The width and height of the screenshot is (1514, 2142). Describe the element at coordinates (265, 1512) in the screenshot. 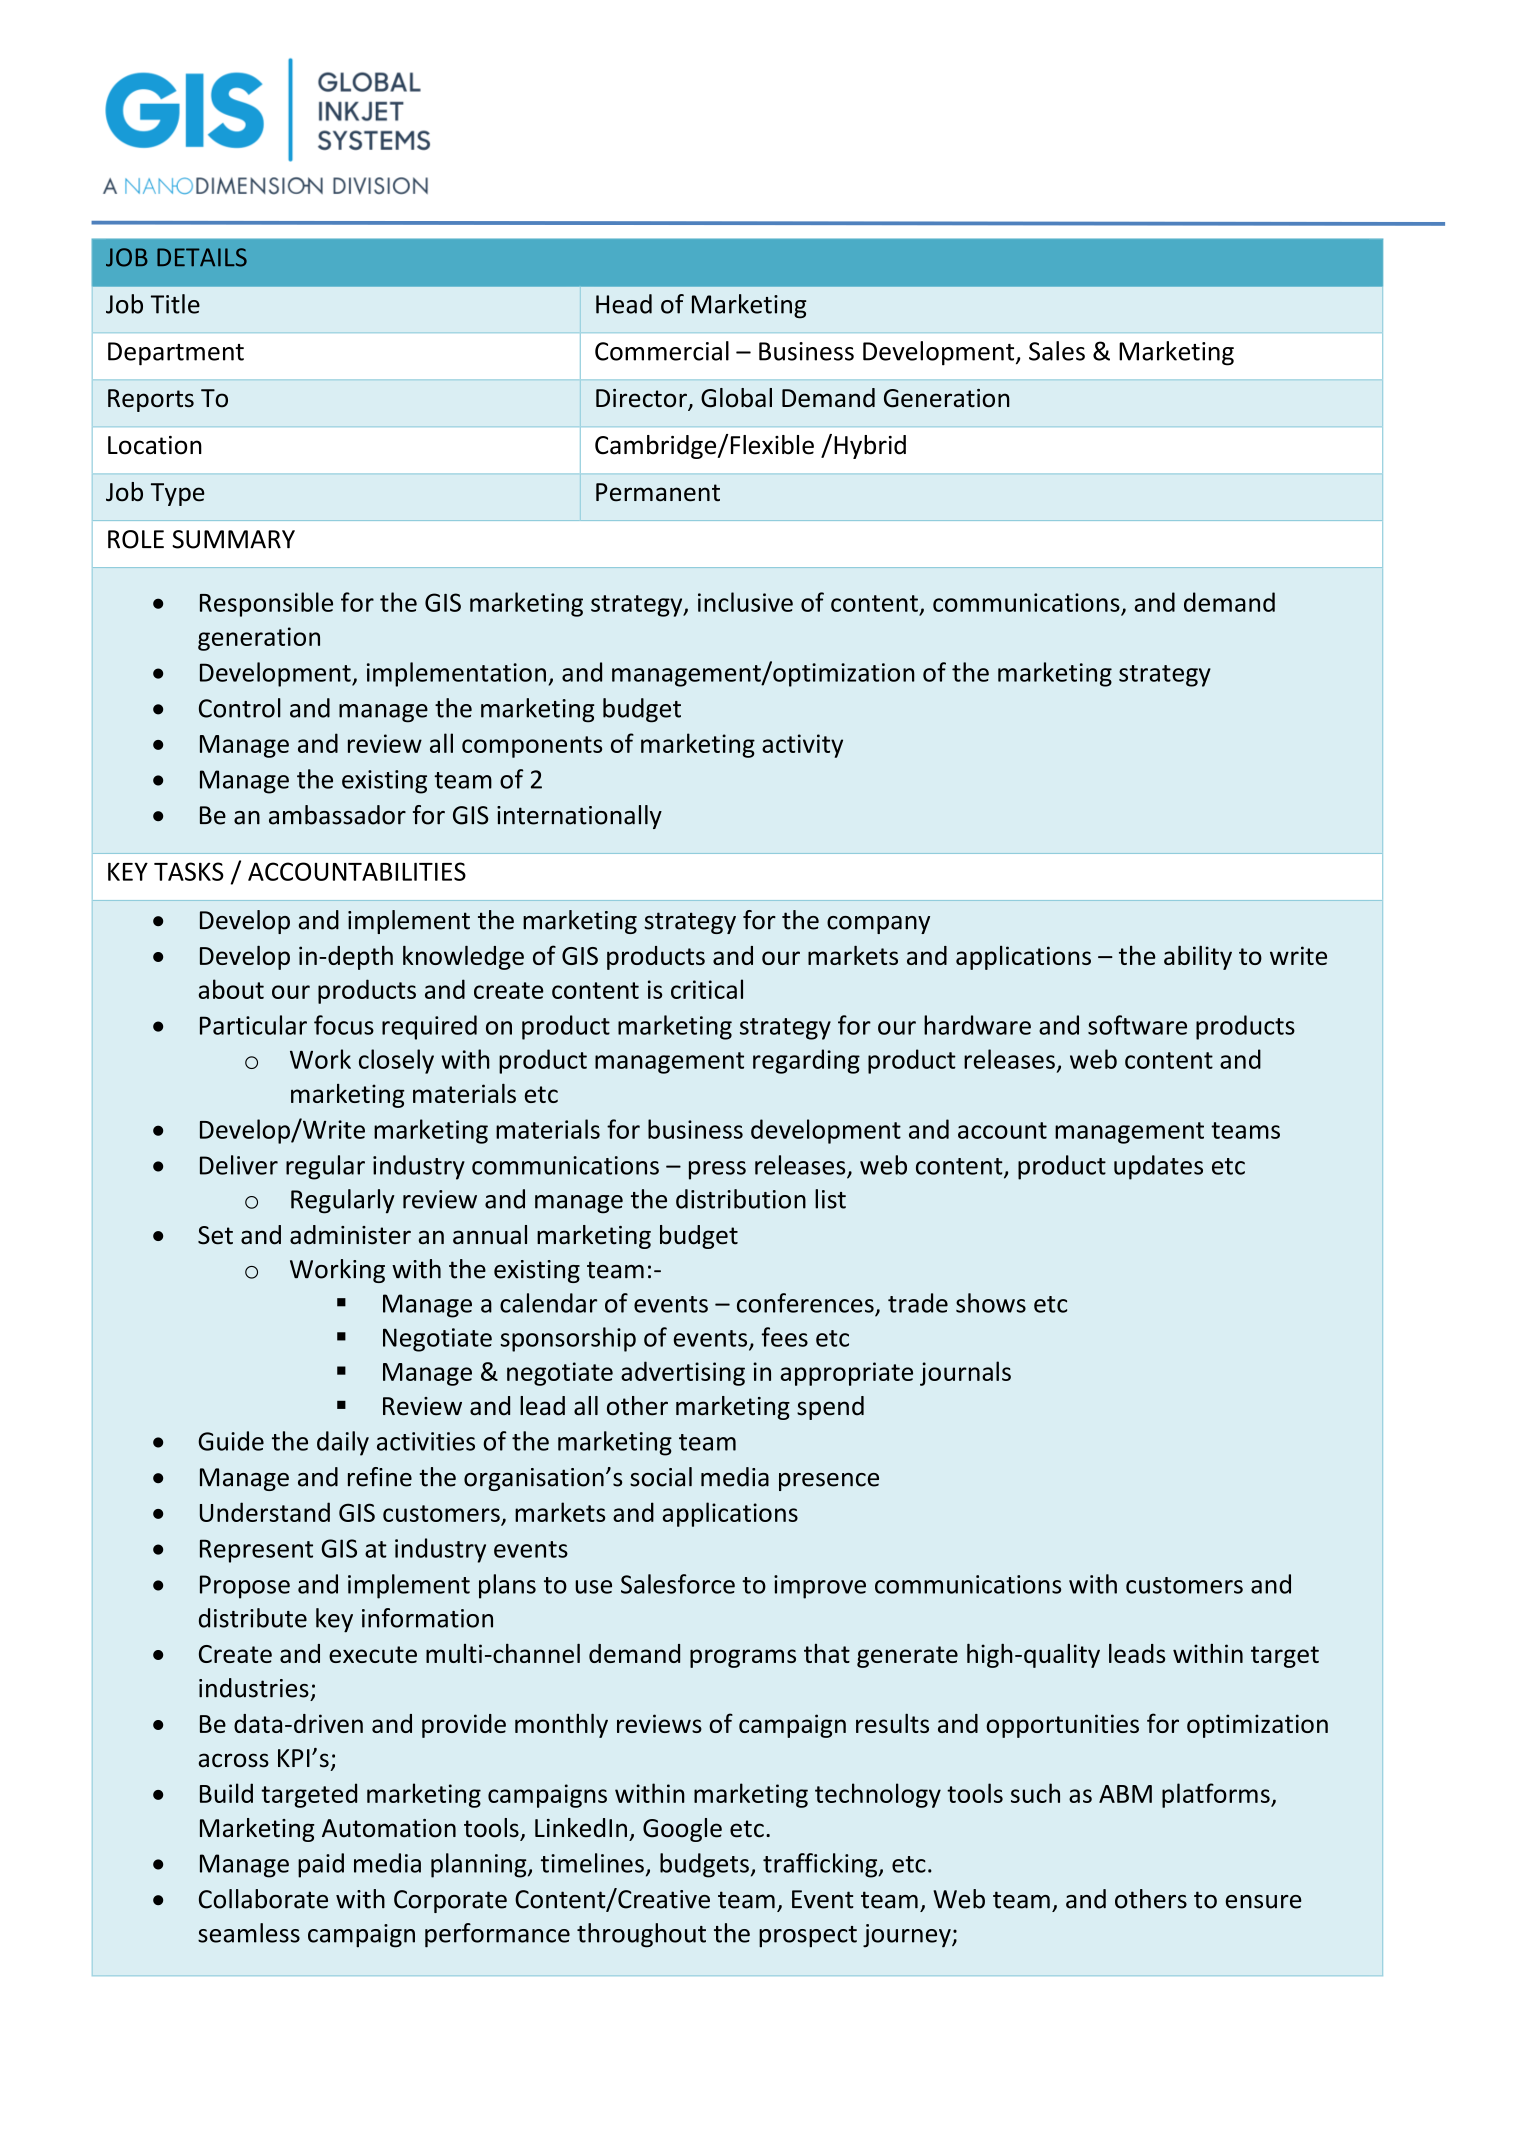

I see `Understand` at that location.
